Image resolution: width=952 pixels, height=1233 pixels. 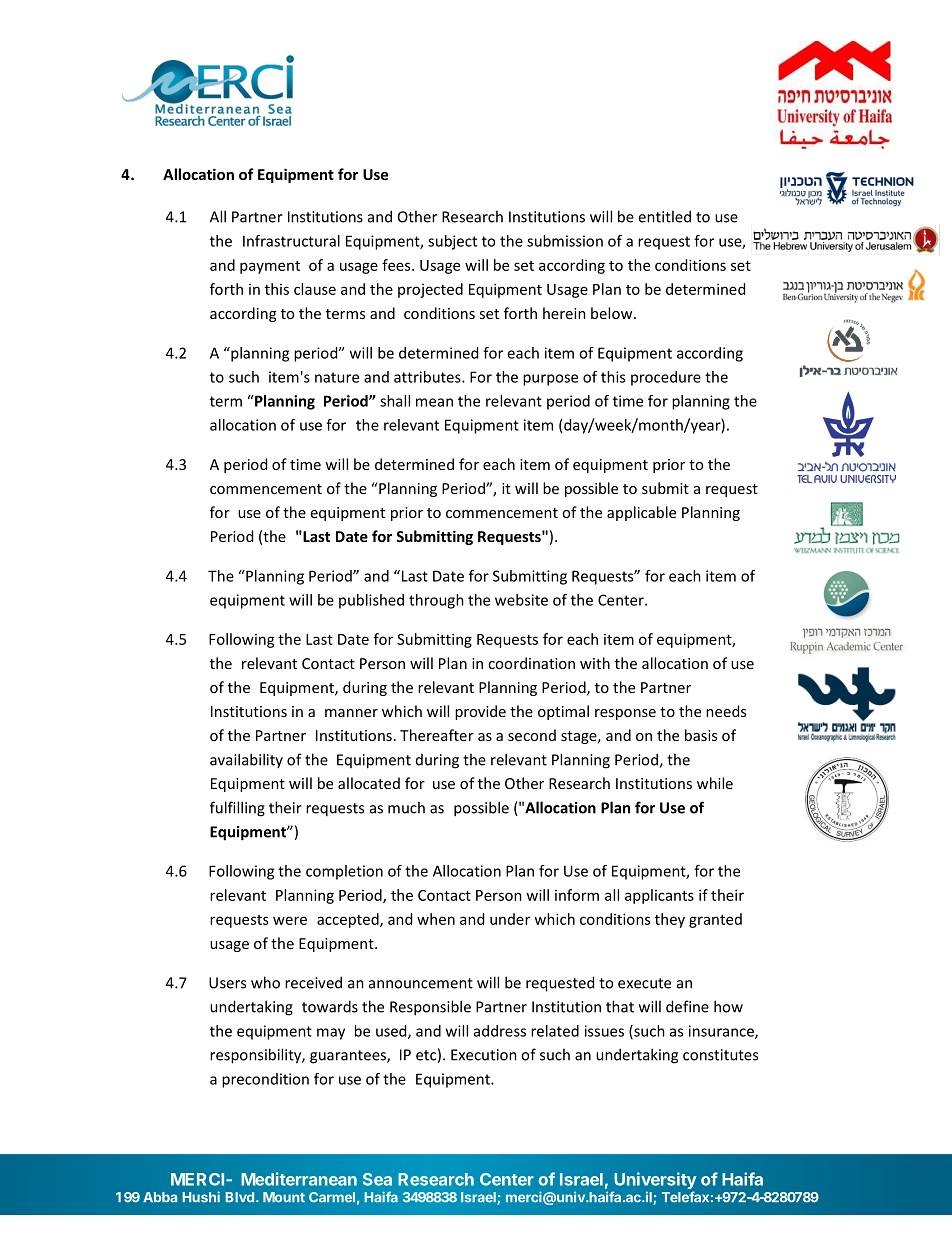 What do you see at coordinates (246, 760) in the page?
I see `availability` at bounding box center [246, 760].
